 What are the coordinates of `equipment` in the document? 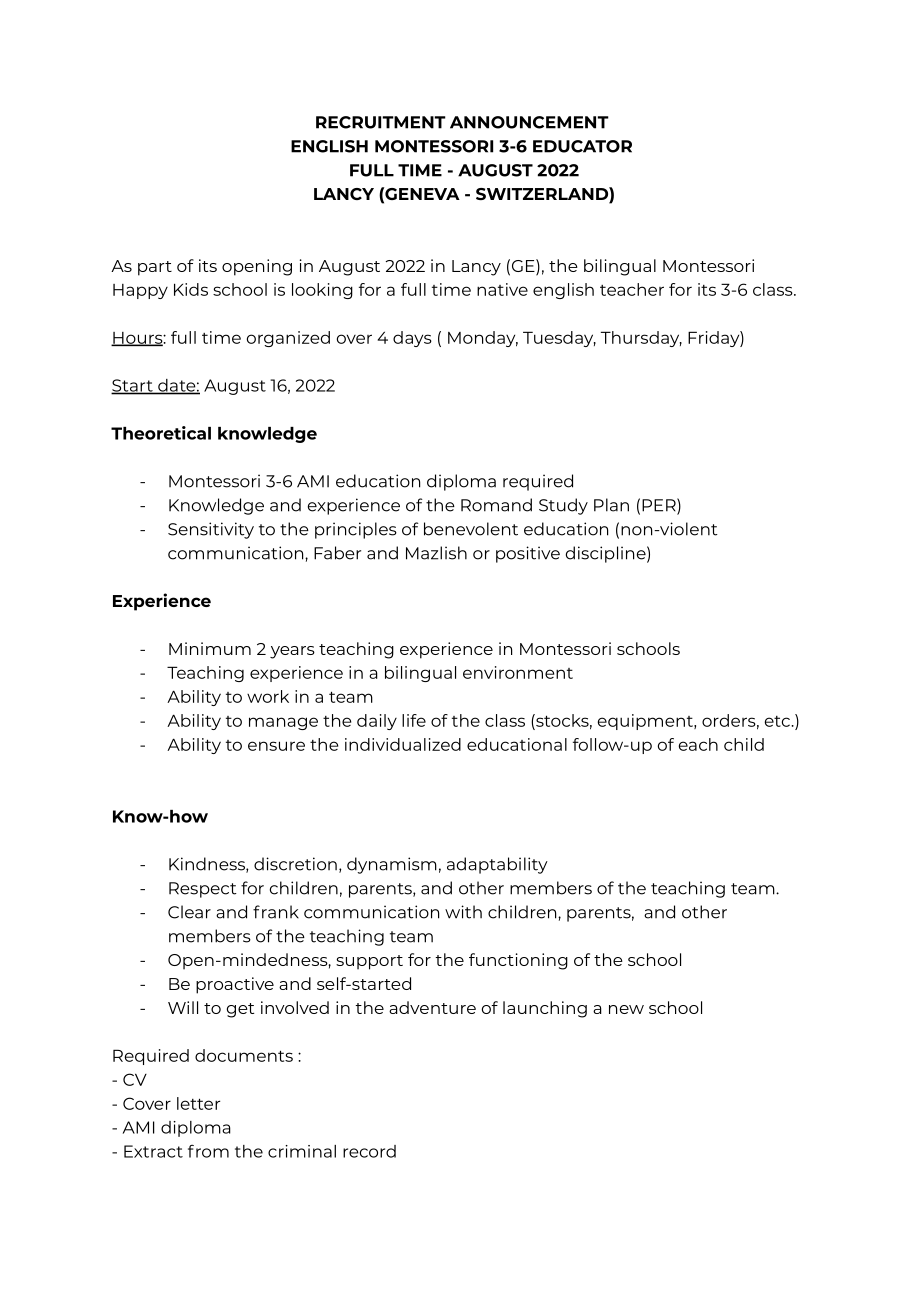 It's located at (646, 722).
